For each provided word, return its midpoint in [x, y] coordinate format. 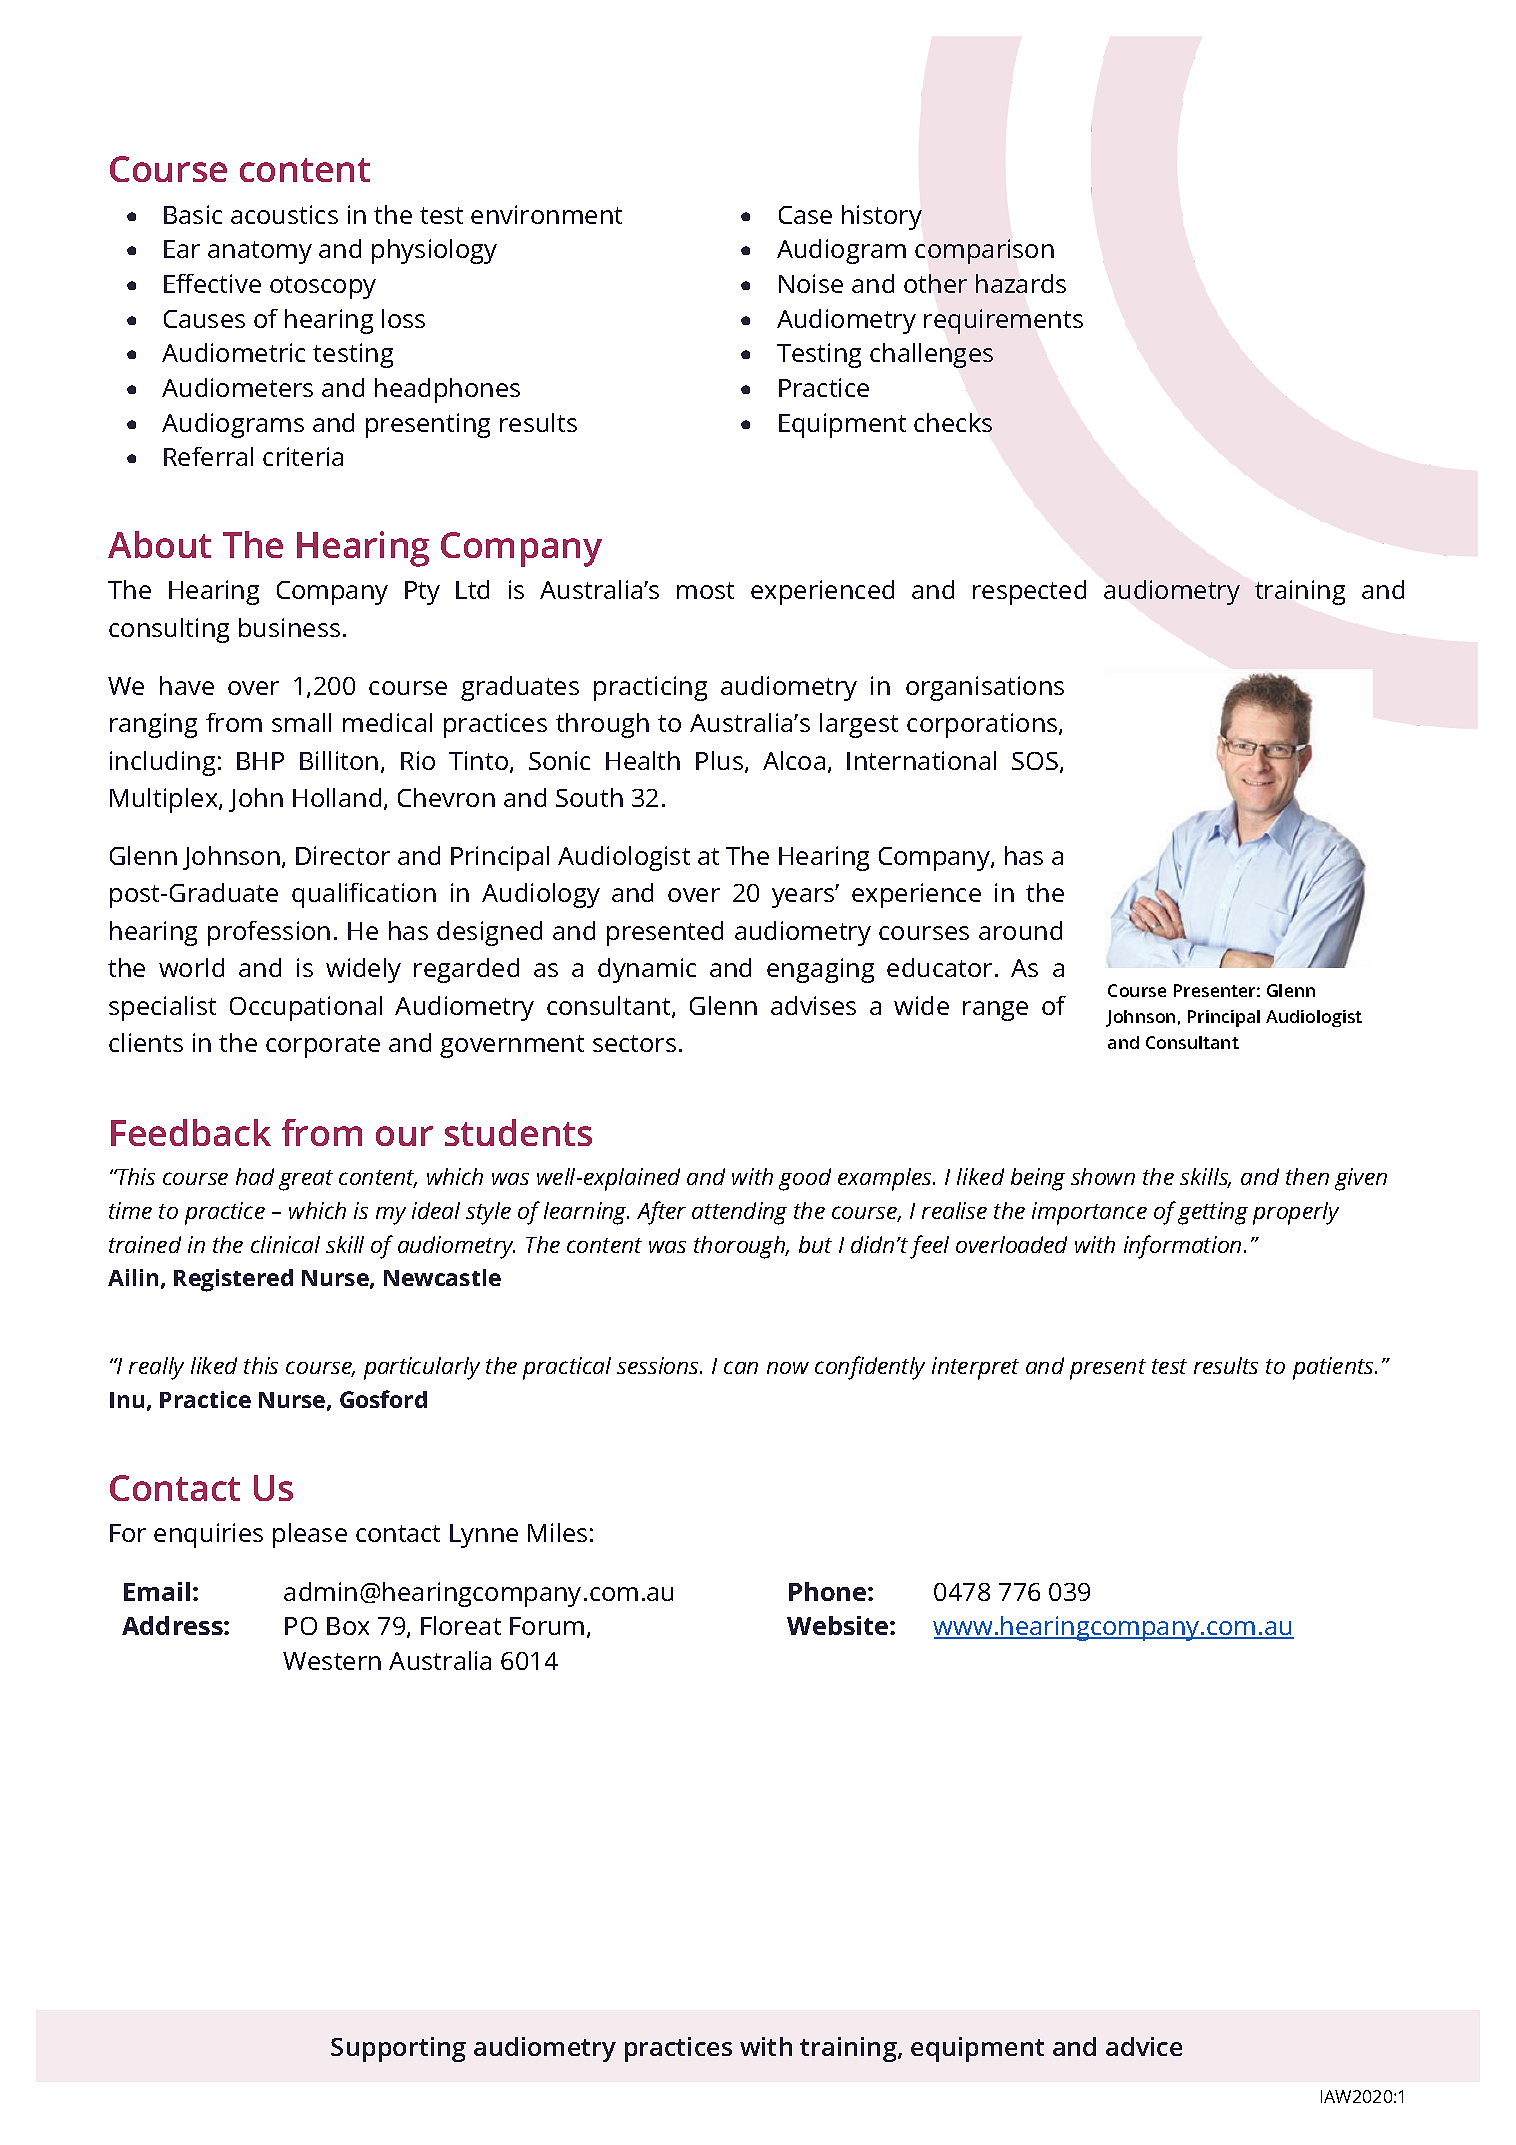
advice [1144, 2046]
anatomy [260, 252]
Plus [721, 762]
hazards [1021, 283]
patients [1334, 1368]
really [156, 1368]
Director [343, 855]
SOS [1035, 761]
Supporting [398, 2049]
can [741, 1367]
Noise [811, 283]
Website [839, 1625]
